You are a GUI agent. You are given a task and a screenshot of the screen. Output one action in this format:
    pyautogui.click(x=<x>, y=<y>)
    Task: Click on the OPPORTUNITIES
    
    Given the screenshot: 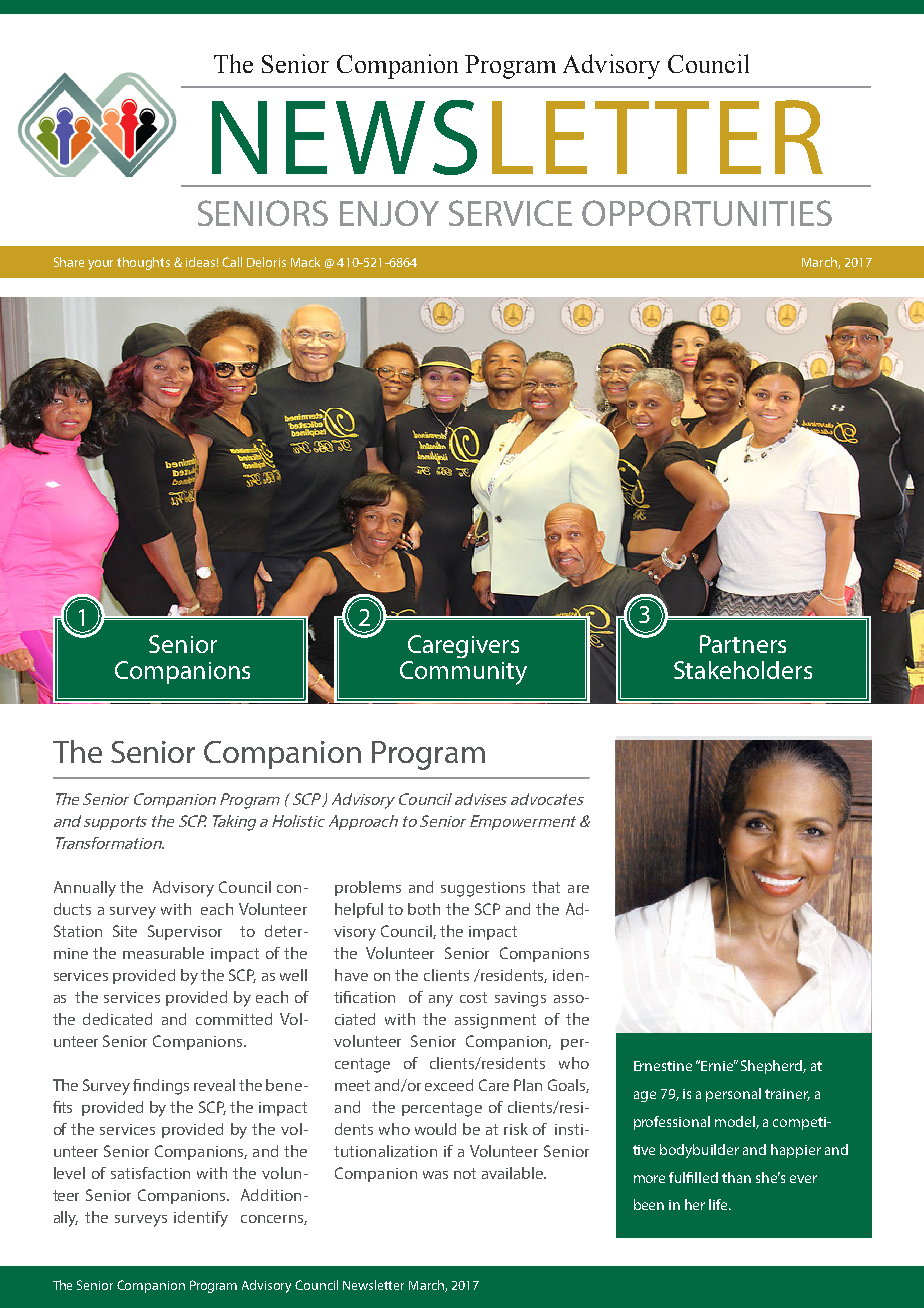 What is the action you would take?
    pyautogui.click(x=707, y=213)
